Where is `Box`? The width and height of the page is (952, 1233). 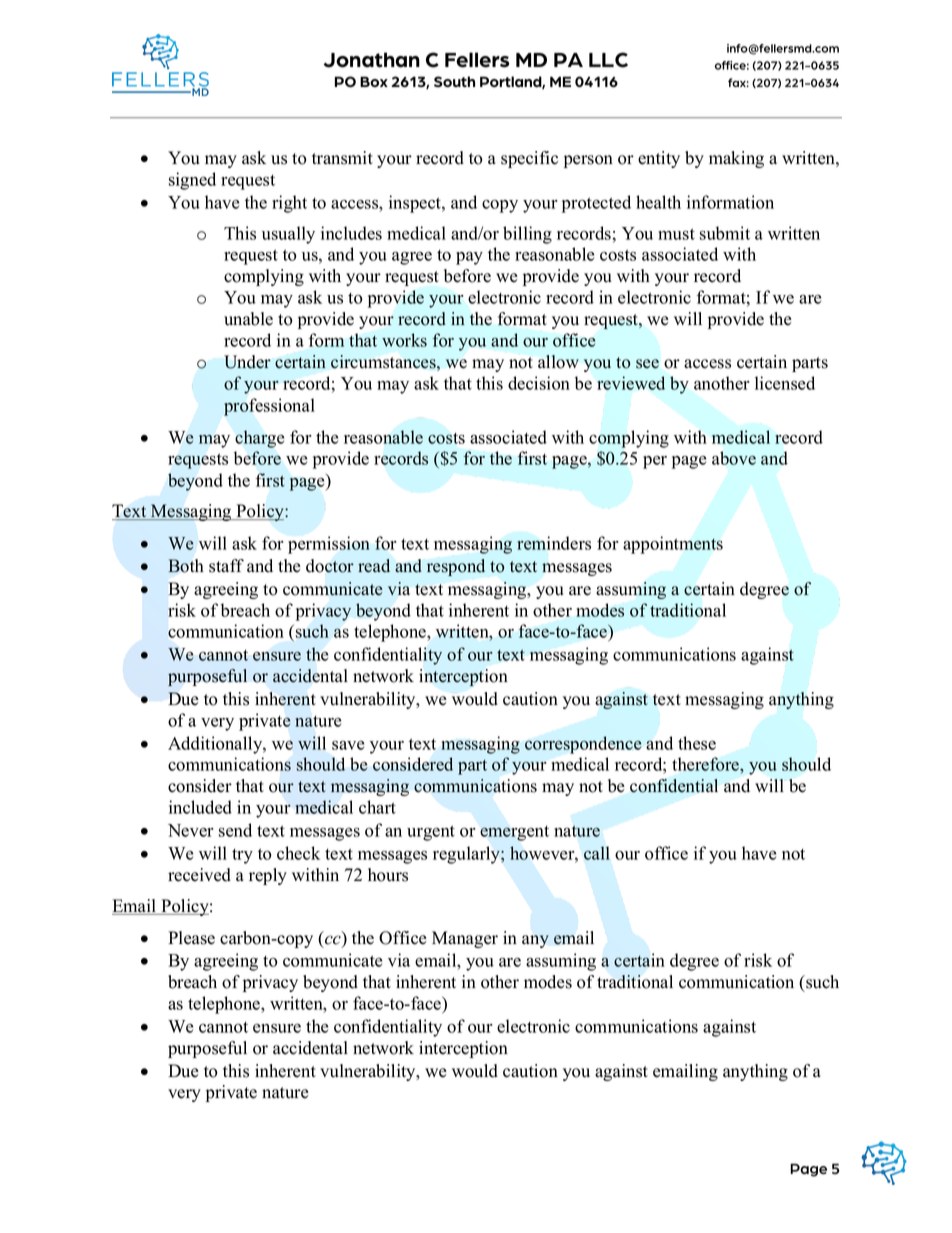 Box is located at coordinates (374, 81).
